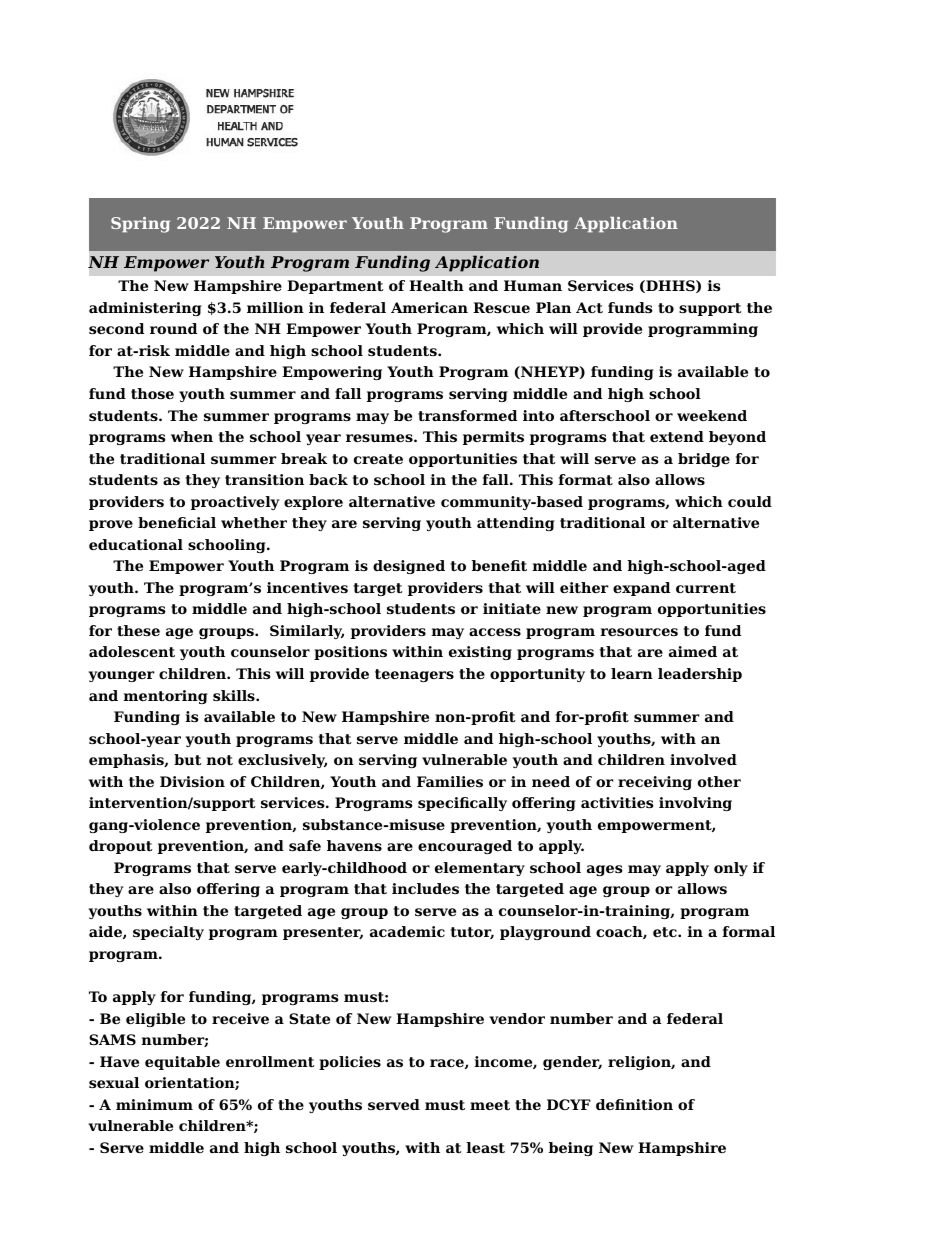 This page has height=1233, width=952. What do you see at coordinates (553, 307) in the page?
I see `Plan` at bounding box center [553, 307].
